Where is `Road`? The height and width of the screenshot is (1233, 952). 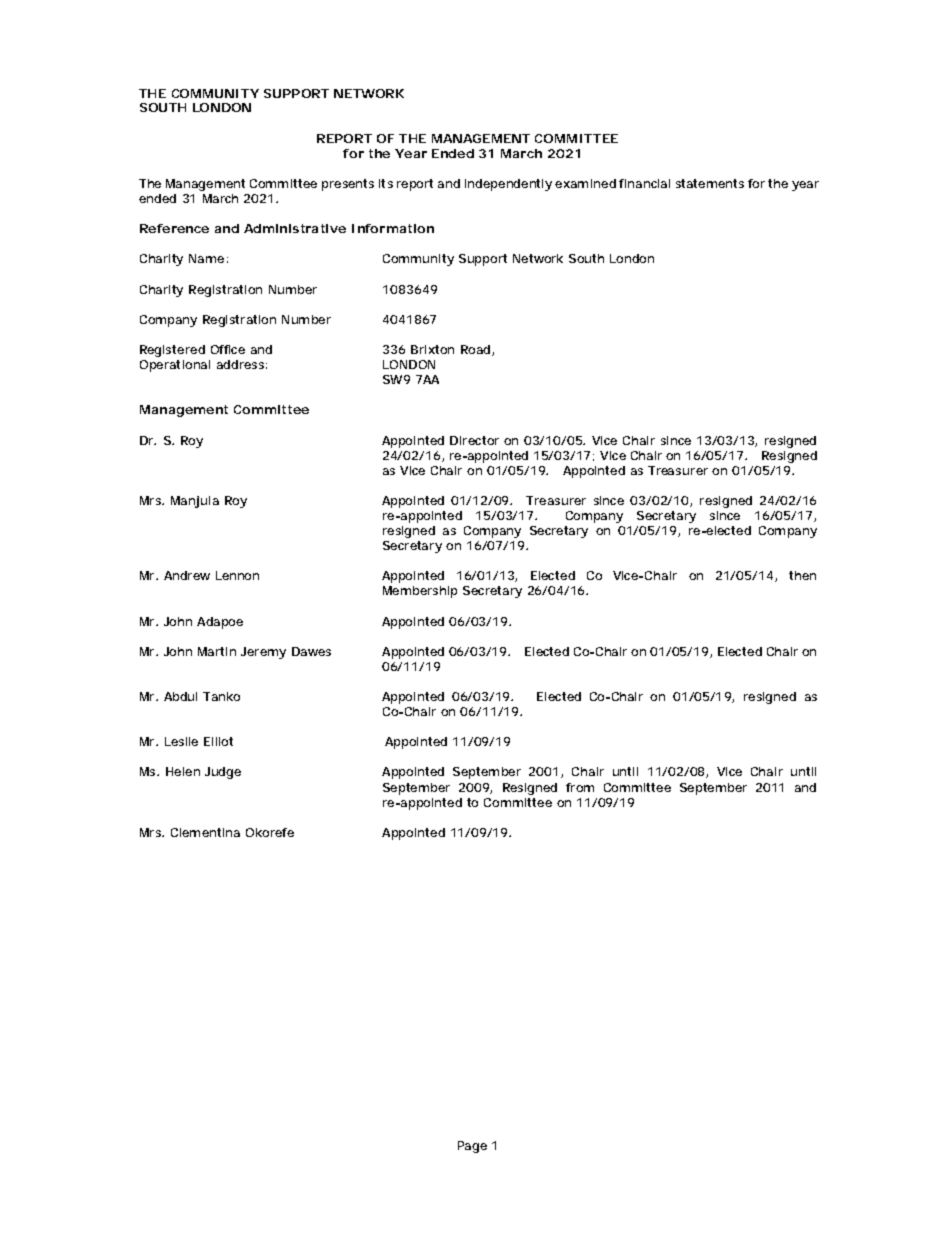
Road is located at coordinates (475, 349).
